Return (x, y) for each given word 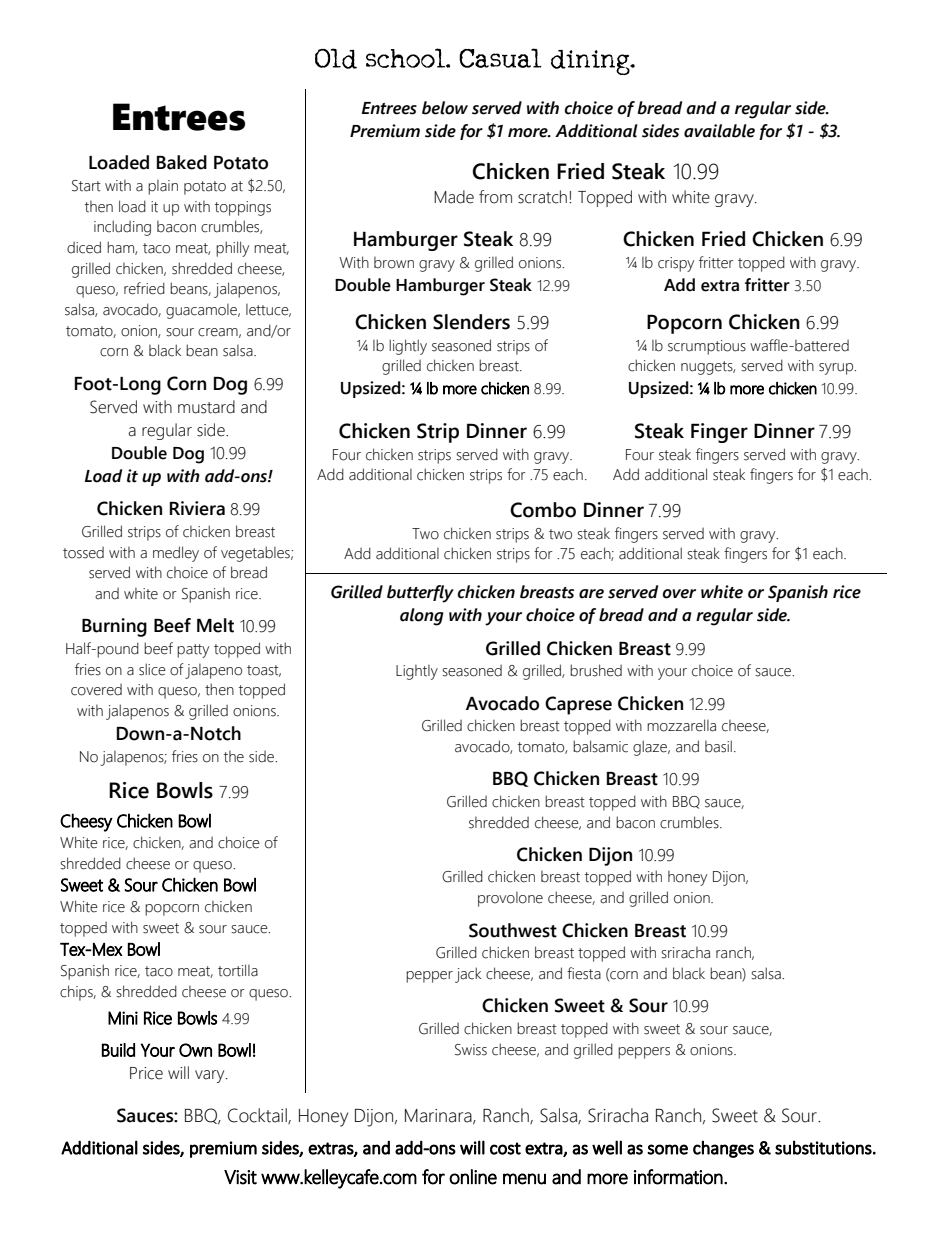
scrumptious (707, 347)
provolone (510, 899)
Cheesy (86, 822)
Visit (240, 1177)
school (406, 58)
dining (591, 62)
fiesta (584, 973)
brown (394, 263)
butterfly (420, 594)
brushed (596, 670)
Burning (114, 627)
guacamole (202, 311)
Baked (182, 162)
